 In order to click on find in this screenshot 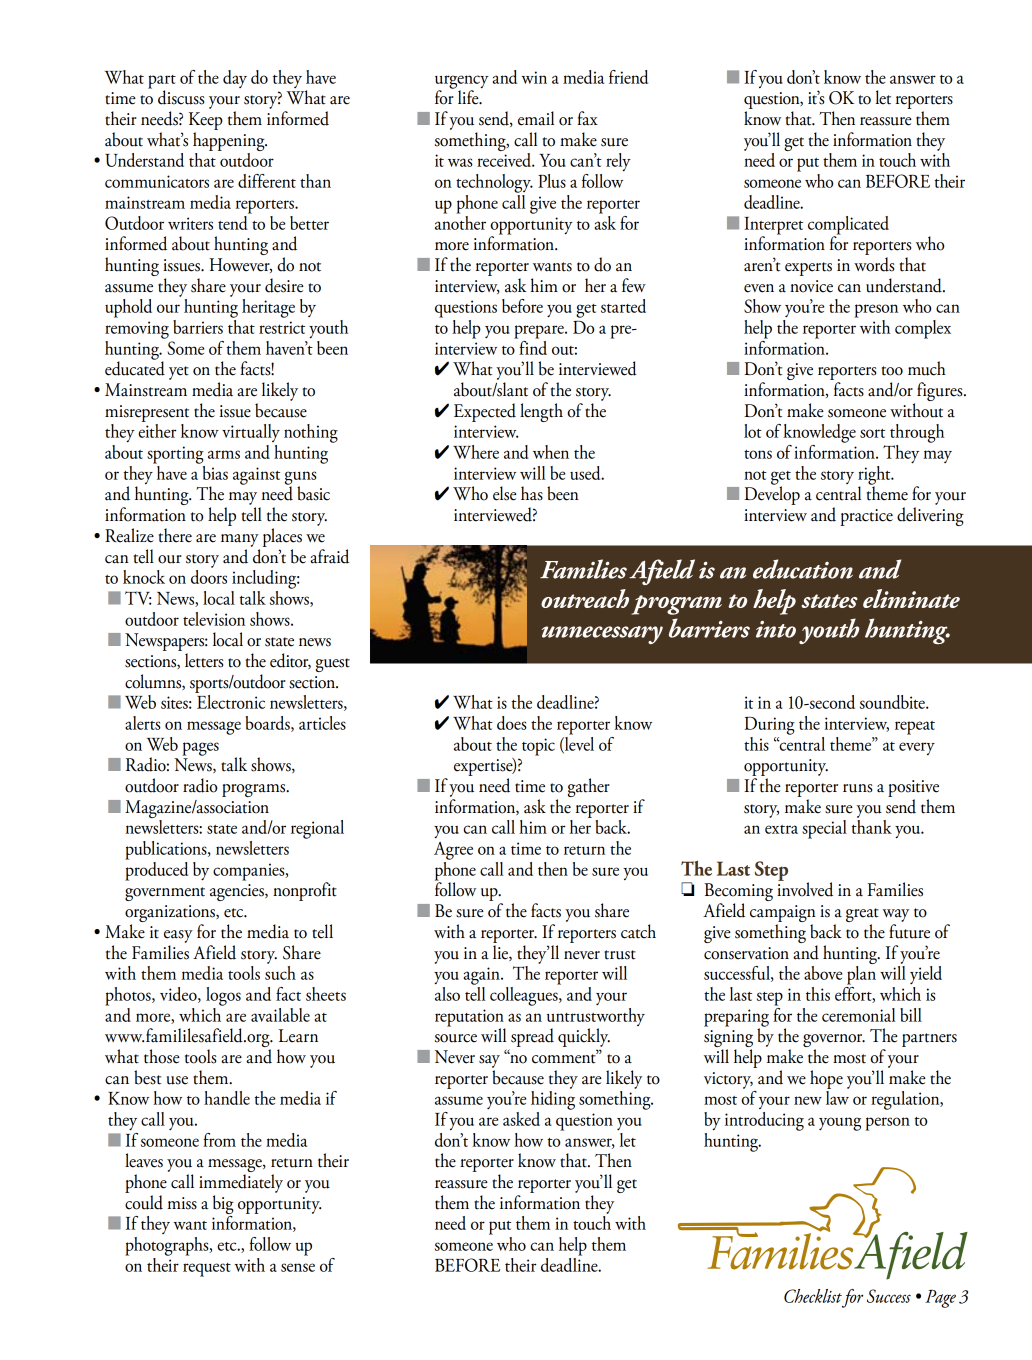, I will do `click(532, 346)`.
